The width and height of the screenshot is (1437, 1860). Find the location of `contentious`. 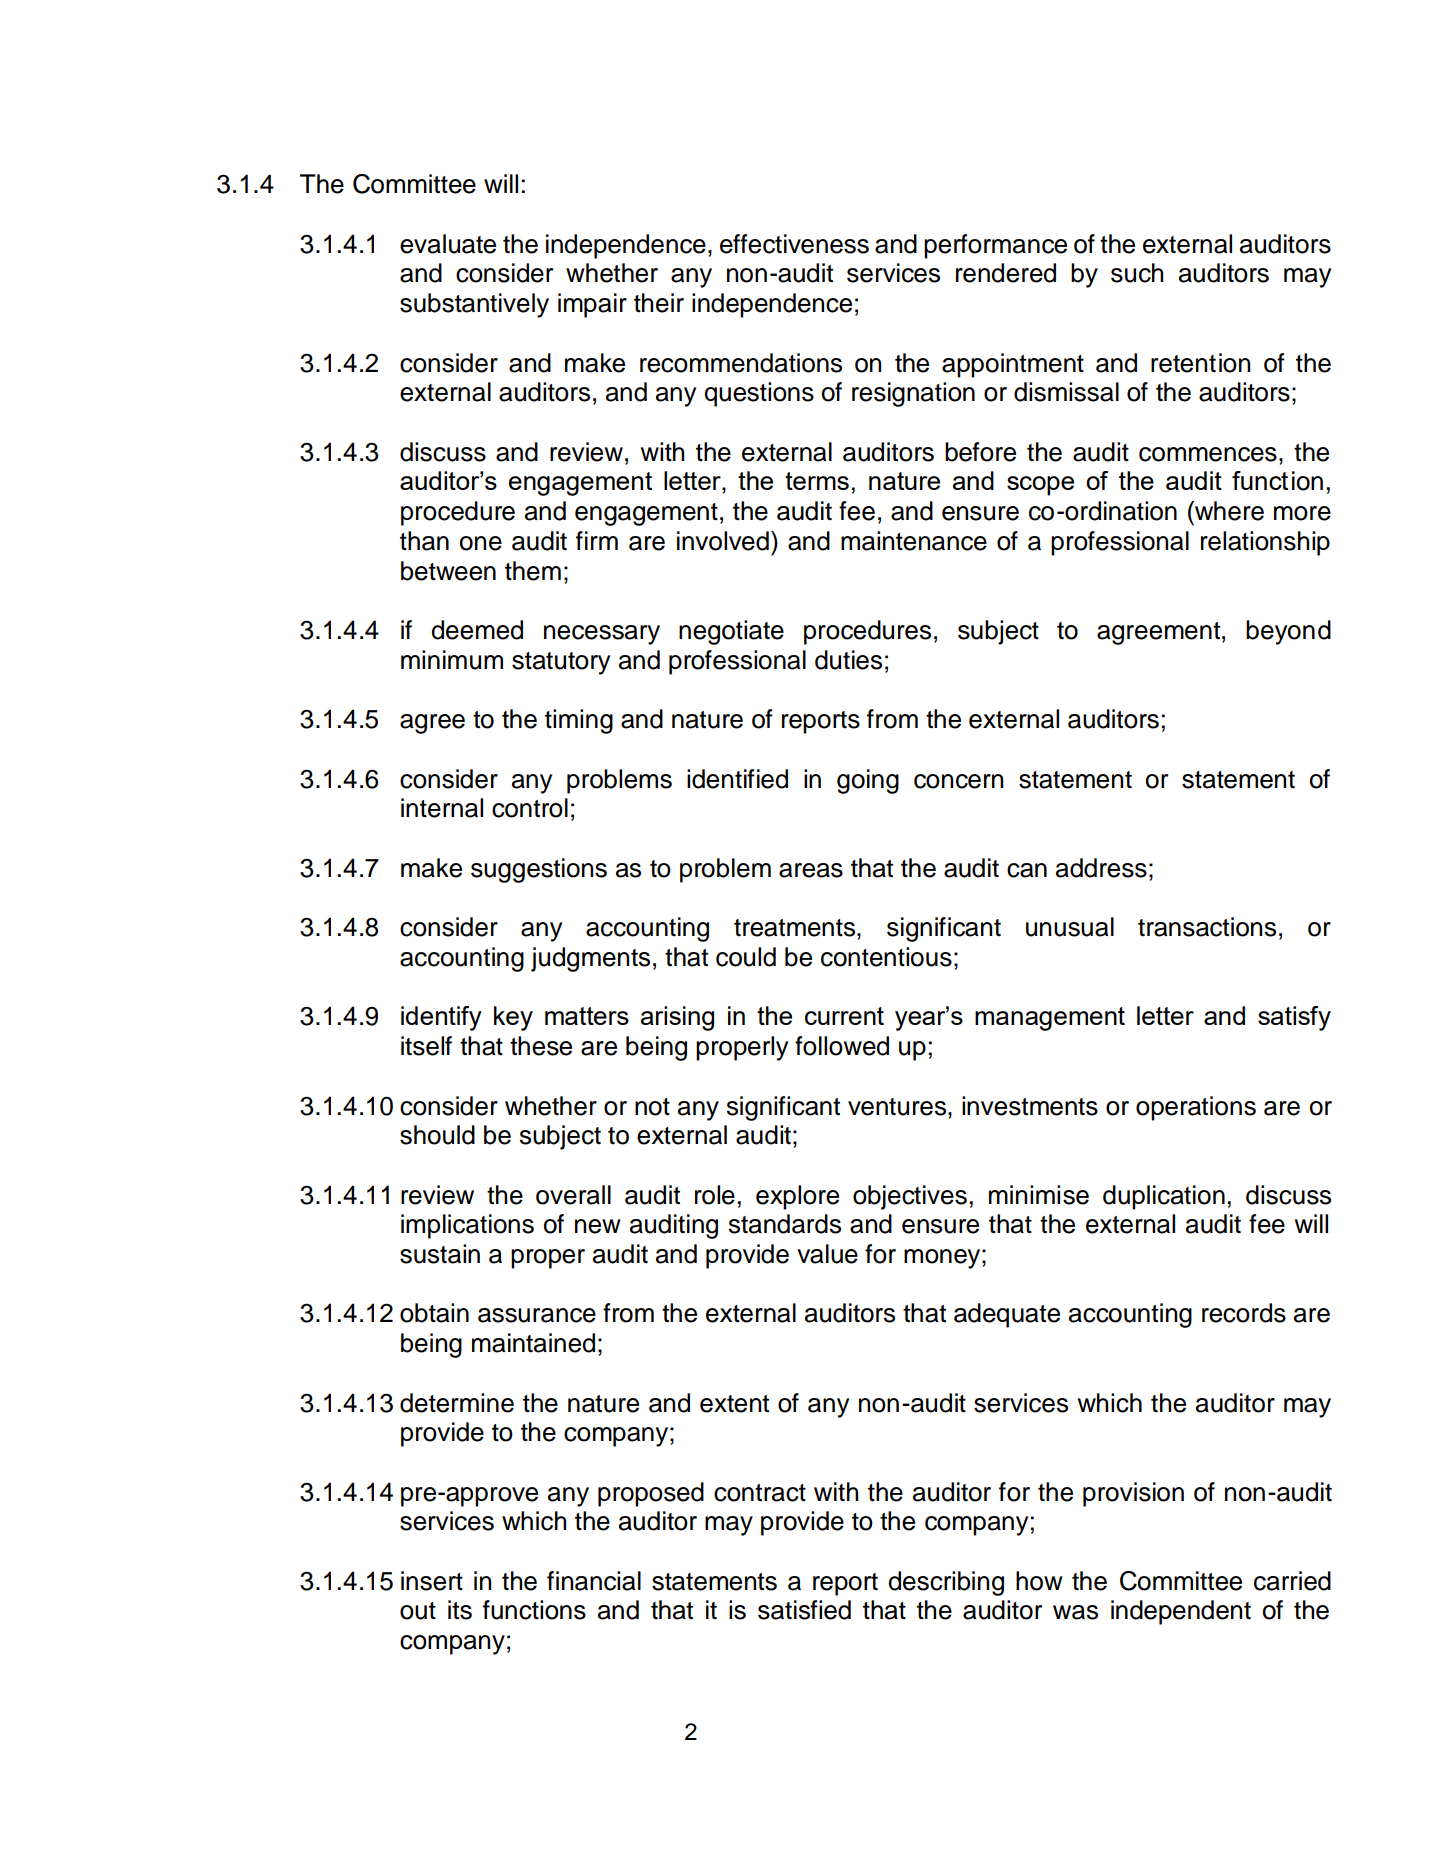

contentious is located at coordinates (886, 957).
